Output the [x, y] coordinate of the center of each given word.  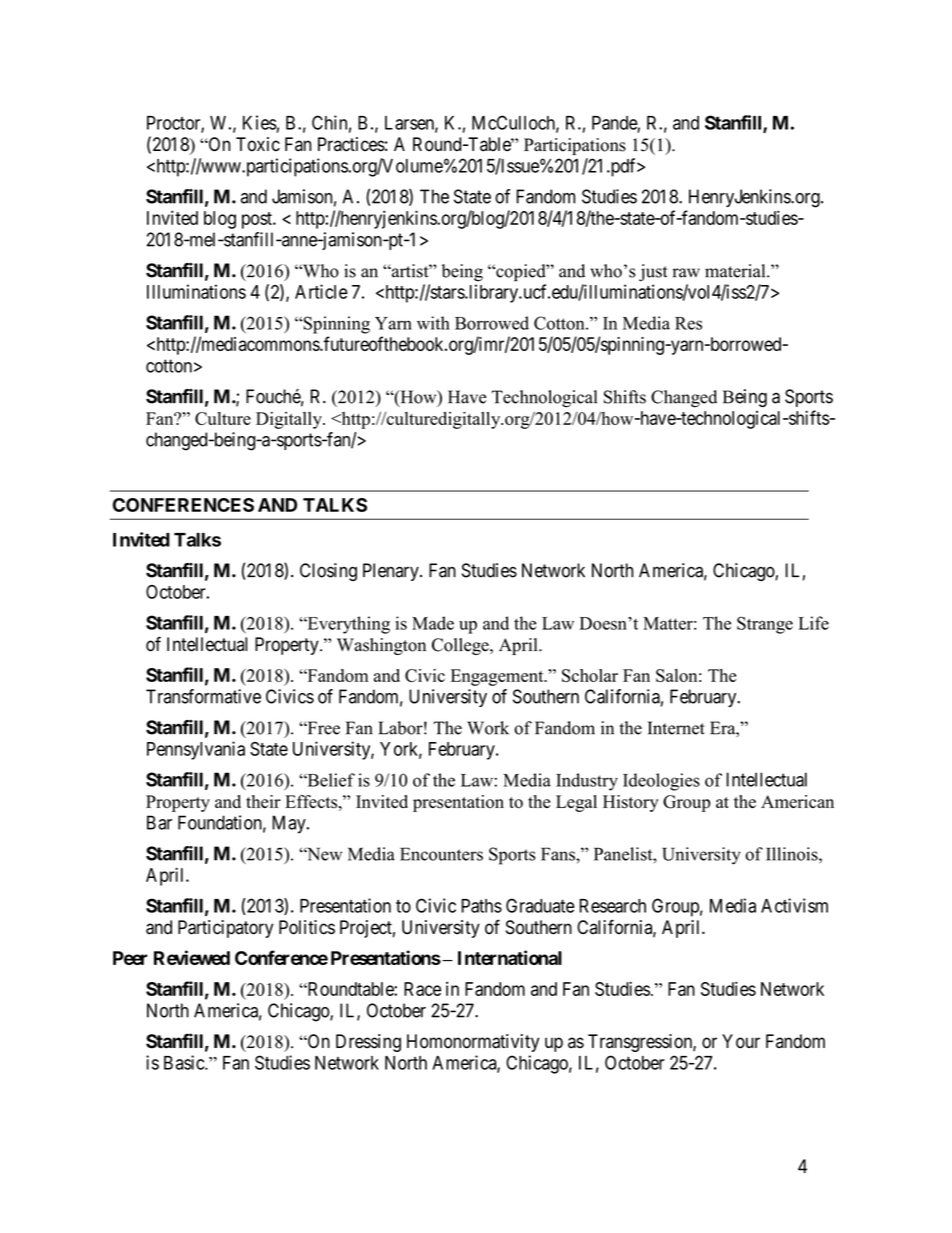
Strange [765, 625]
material [736, 271]
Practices [351, 144]
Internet [676, 728]
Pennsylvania [196, 750]
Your [741, 1041]
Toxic [258, 144]
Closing [328, 572]
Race [422, 989]
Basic [185, 1062]
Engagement [498, 677]
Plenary [392, 572]
